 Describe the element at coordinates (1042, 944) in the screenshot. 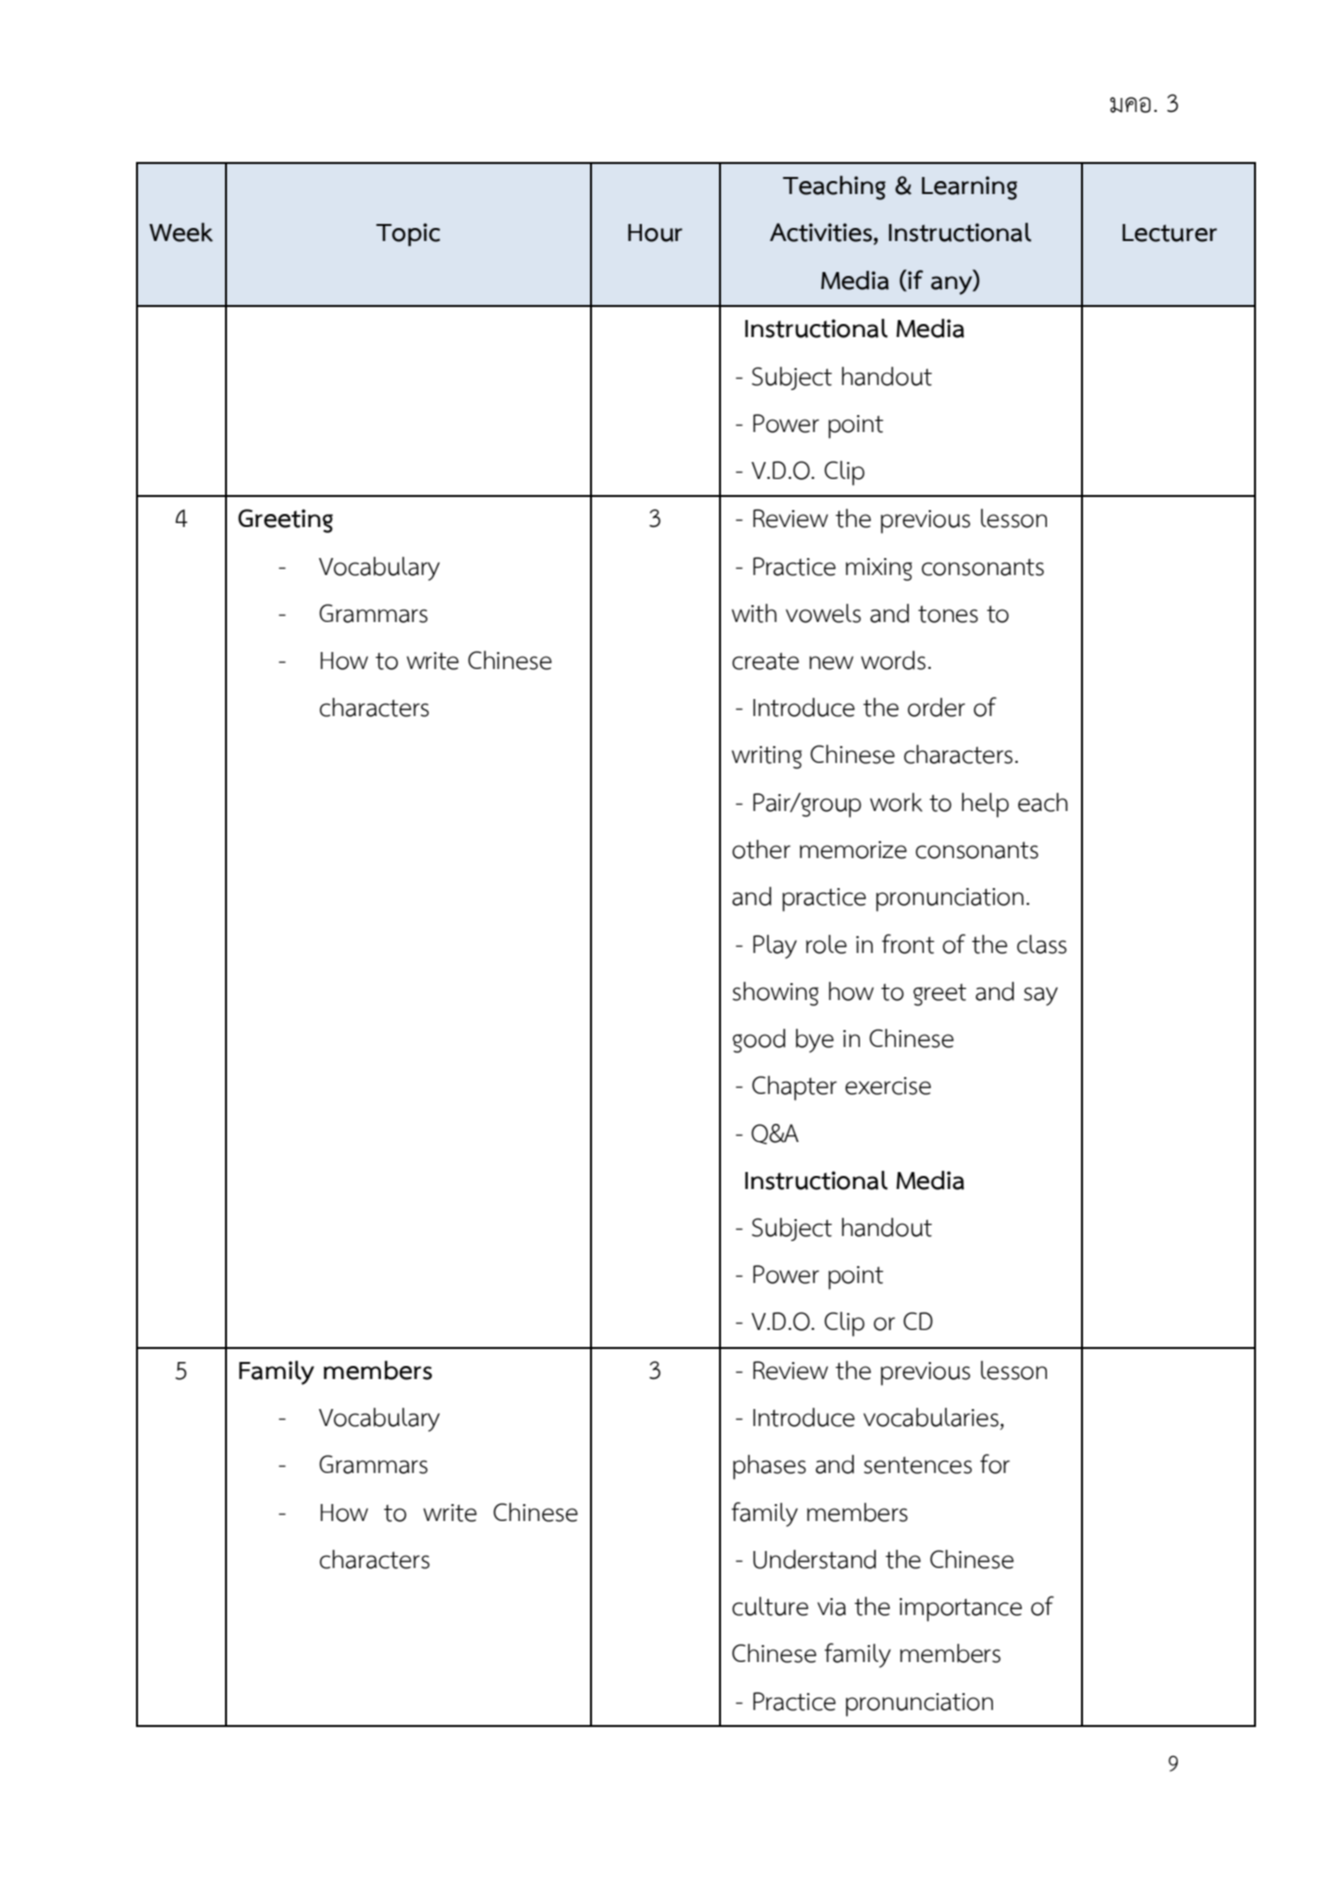

I see `class` at that location.
